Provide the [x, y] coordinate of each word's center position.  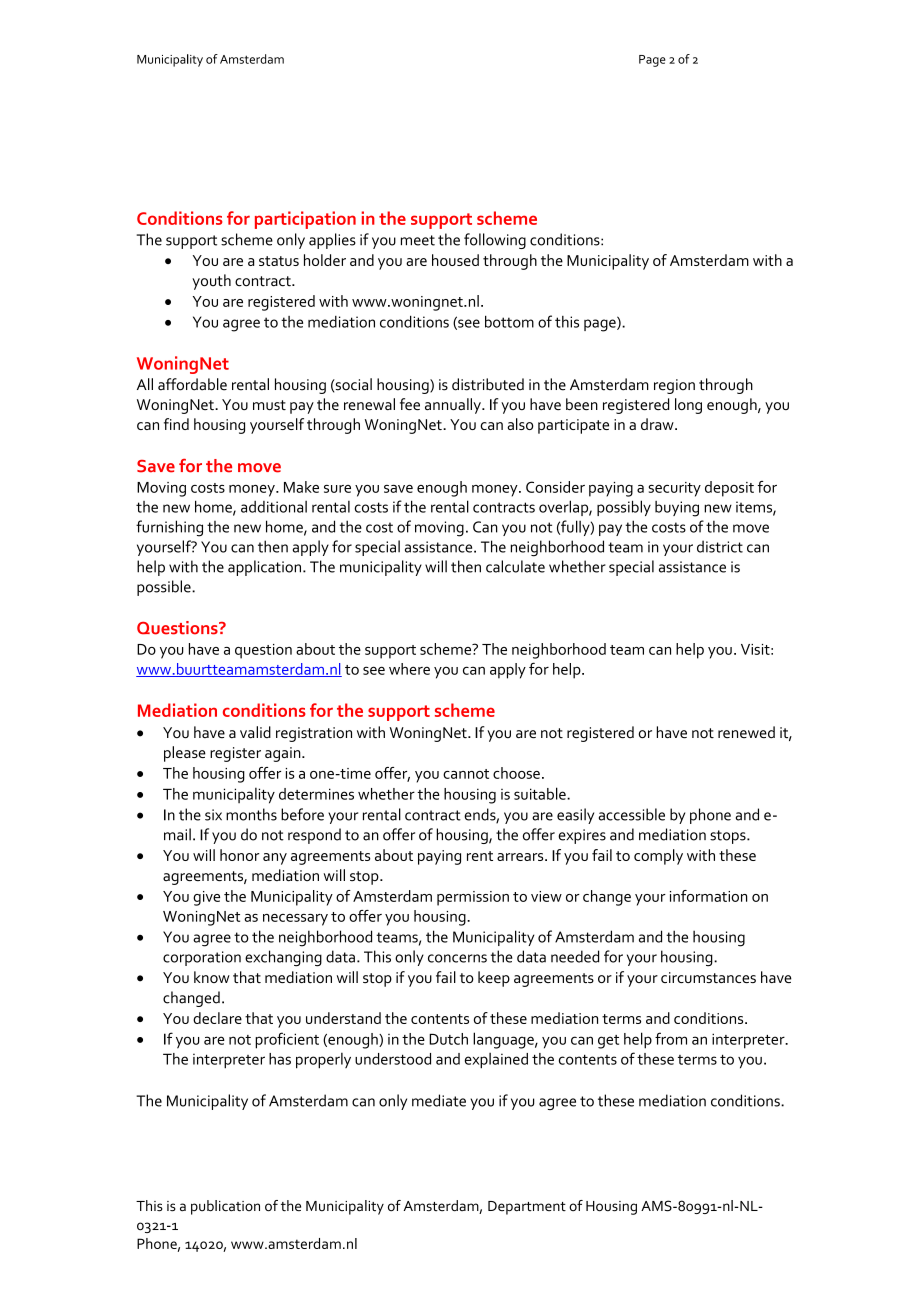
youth [211, 282]
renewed [746, 732]
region [674, 386]
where [409, 669]
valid [255, 732]
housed [455, 260]
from [671, 1038]
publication [225, 1207]
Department [527, 1208]
